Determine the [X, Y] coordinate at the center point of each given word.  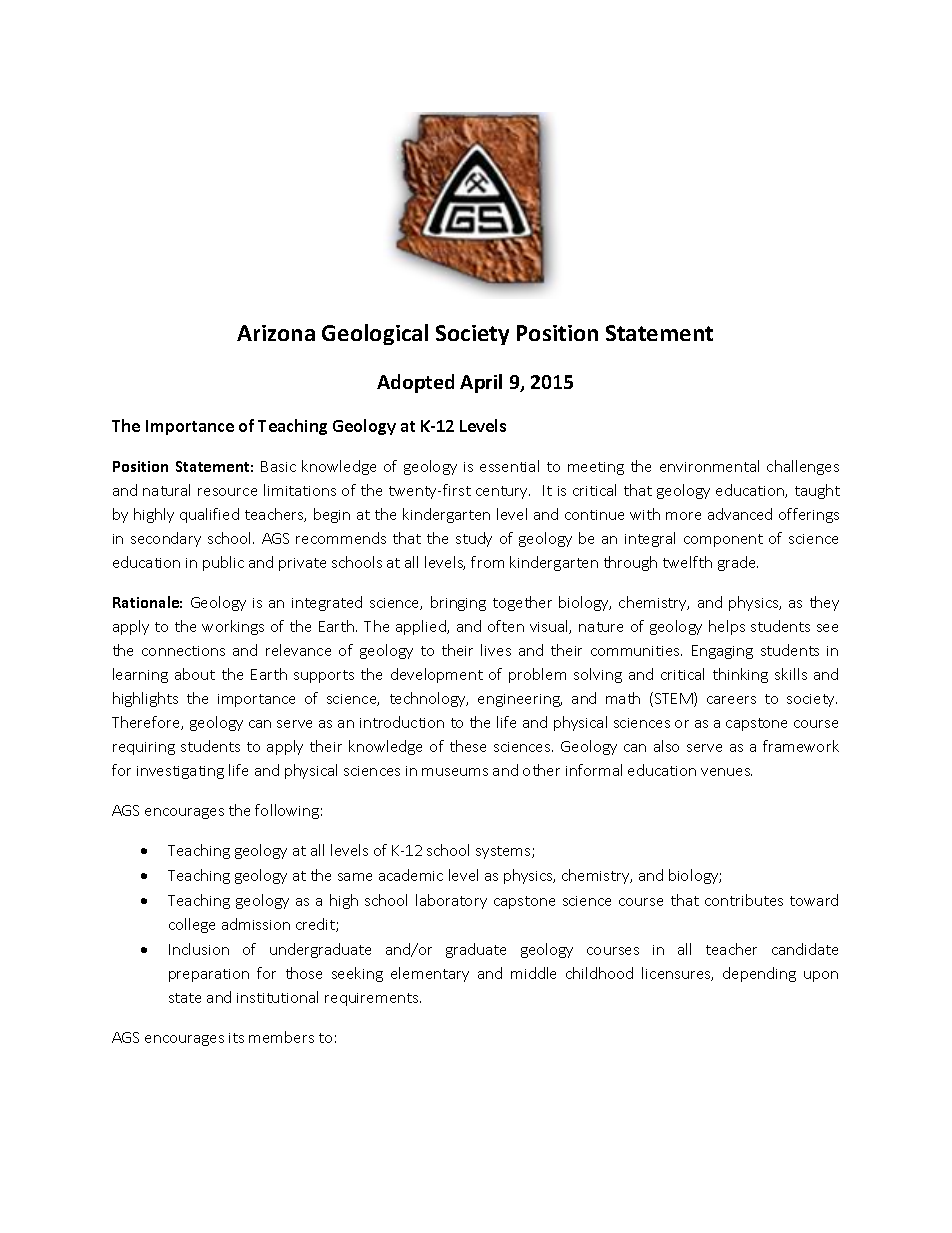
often [506, 626]
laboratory [451, 901]
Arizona [276, 333]
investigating [180, 772]
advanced [740, 514]
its [236, 1038]
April [481, 383]
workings [233, 627]
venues [726, 772]
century [503, 492]
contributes [744, 900]
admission [256, 924]
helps [727, 627]
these [468, 746]
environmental [709, 466]
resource [227, 492]
